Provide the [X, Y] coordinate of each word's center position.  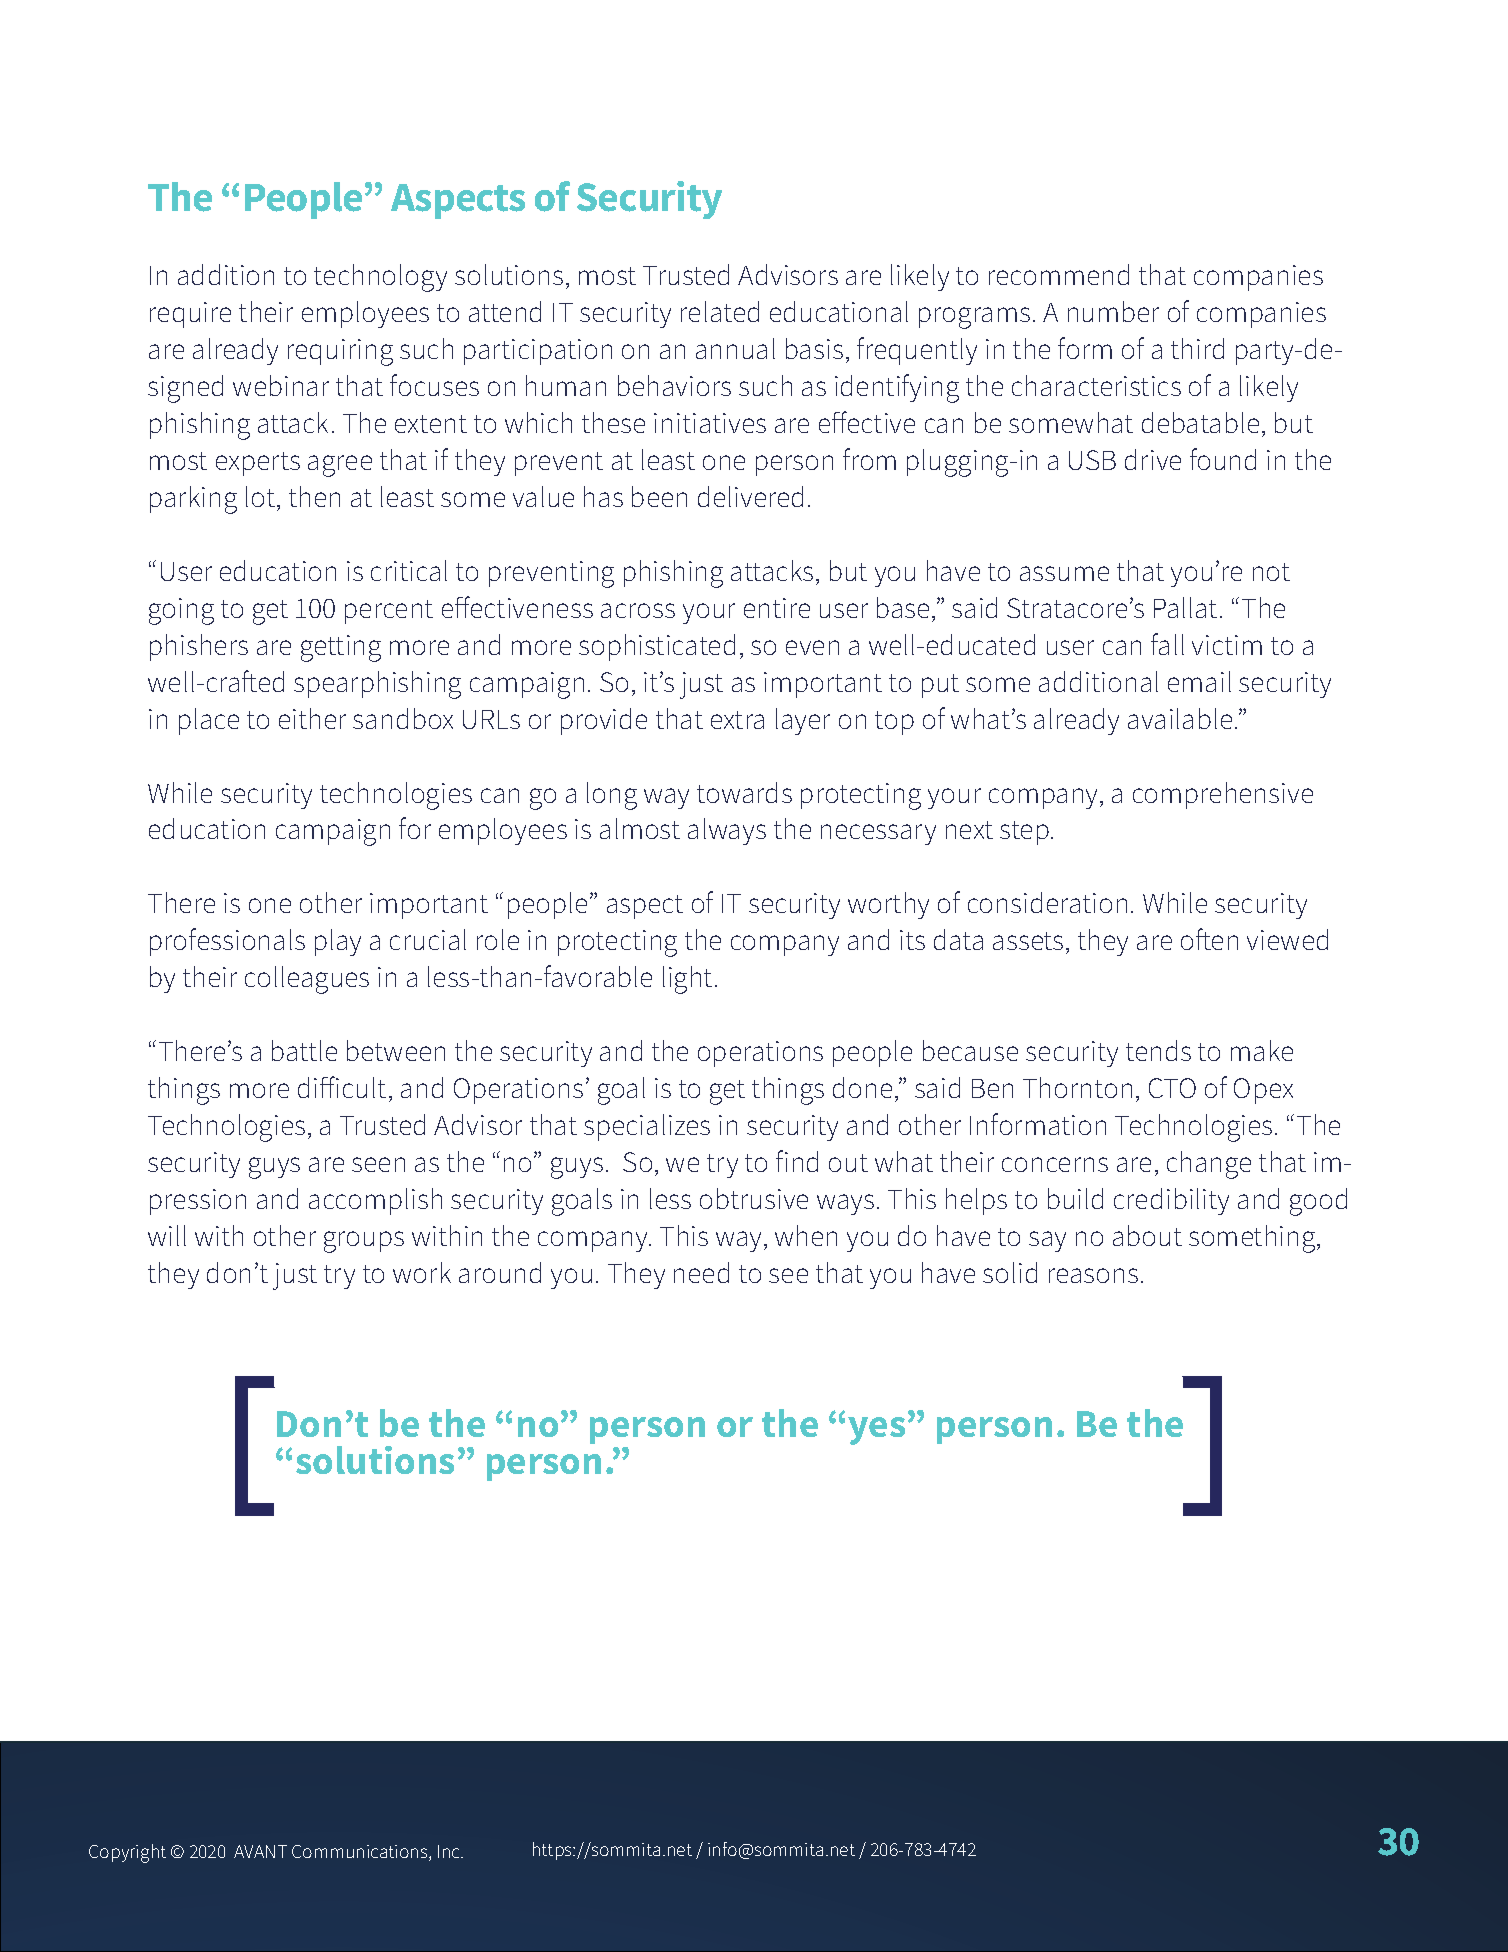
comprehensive [1223, 795]
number [1113, 311]
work [422, 1272]
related [720, 311]
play [338, 942]
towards [744, 792]
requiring [340, 352]
